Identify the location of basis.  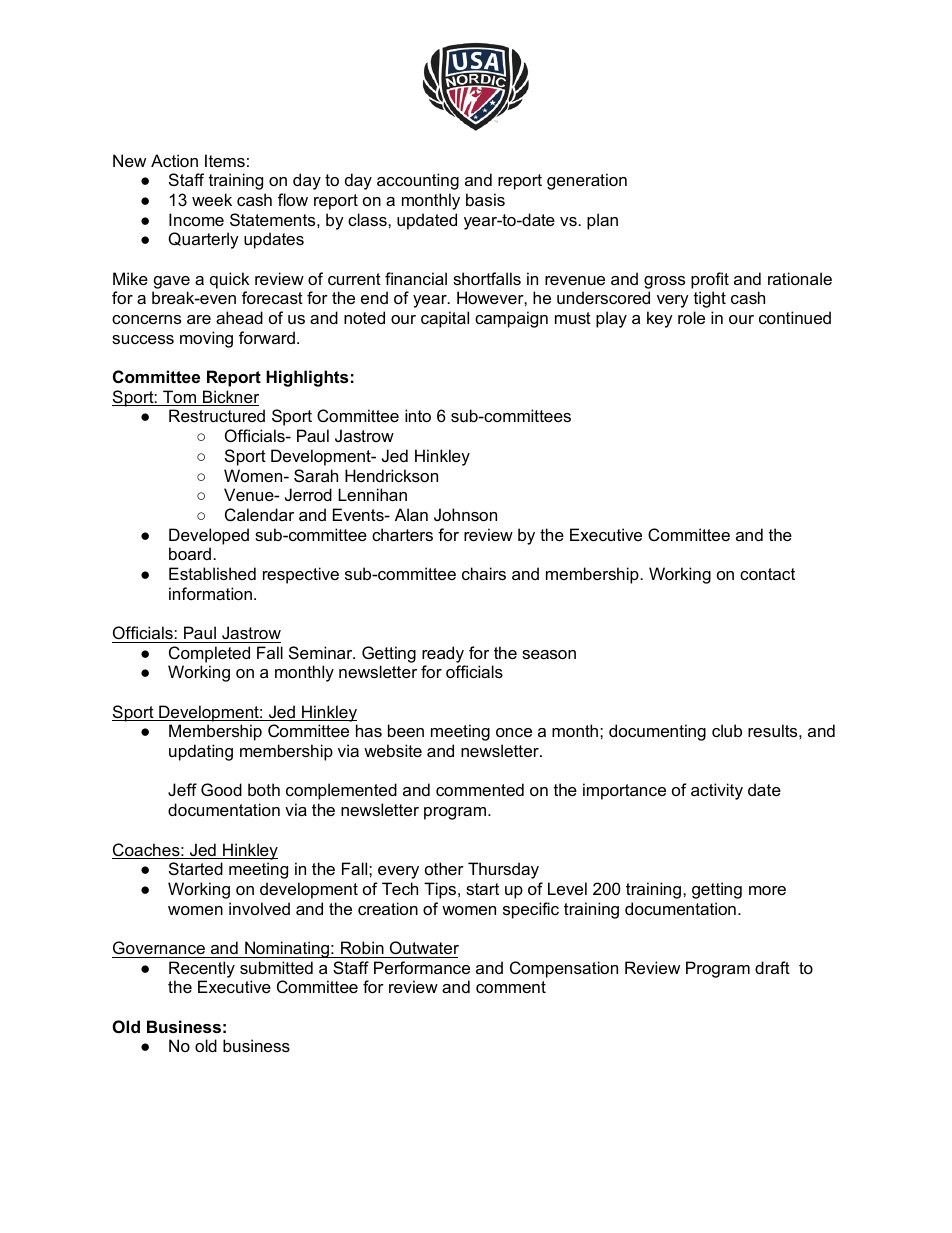
(485, 199).
